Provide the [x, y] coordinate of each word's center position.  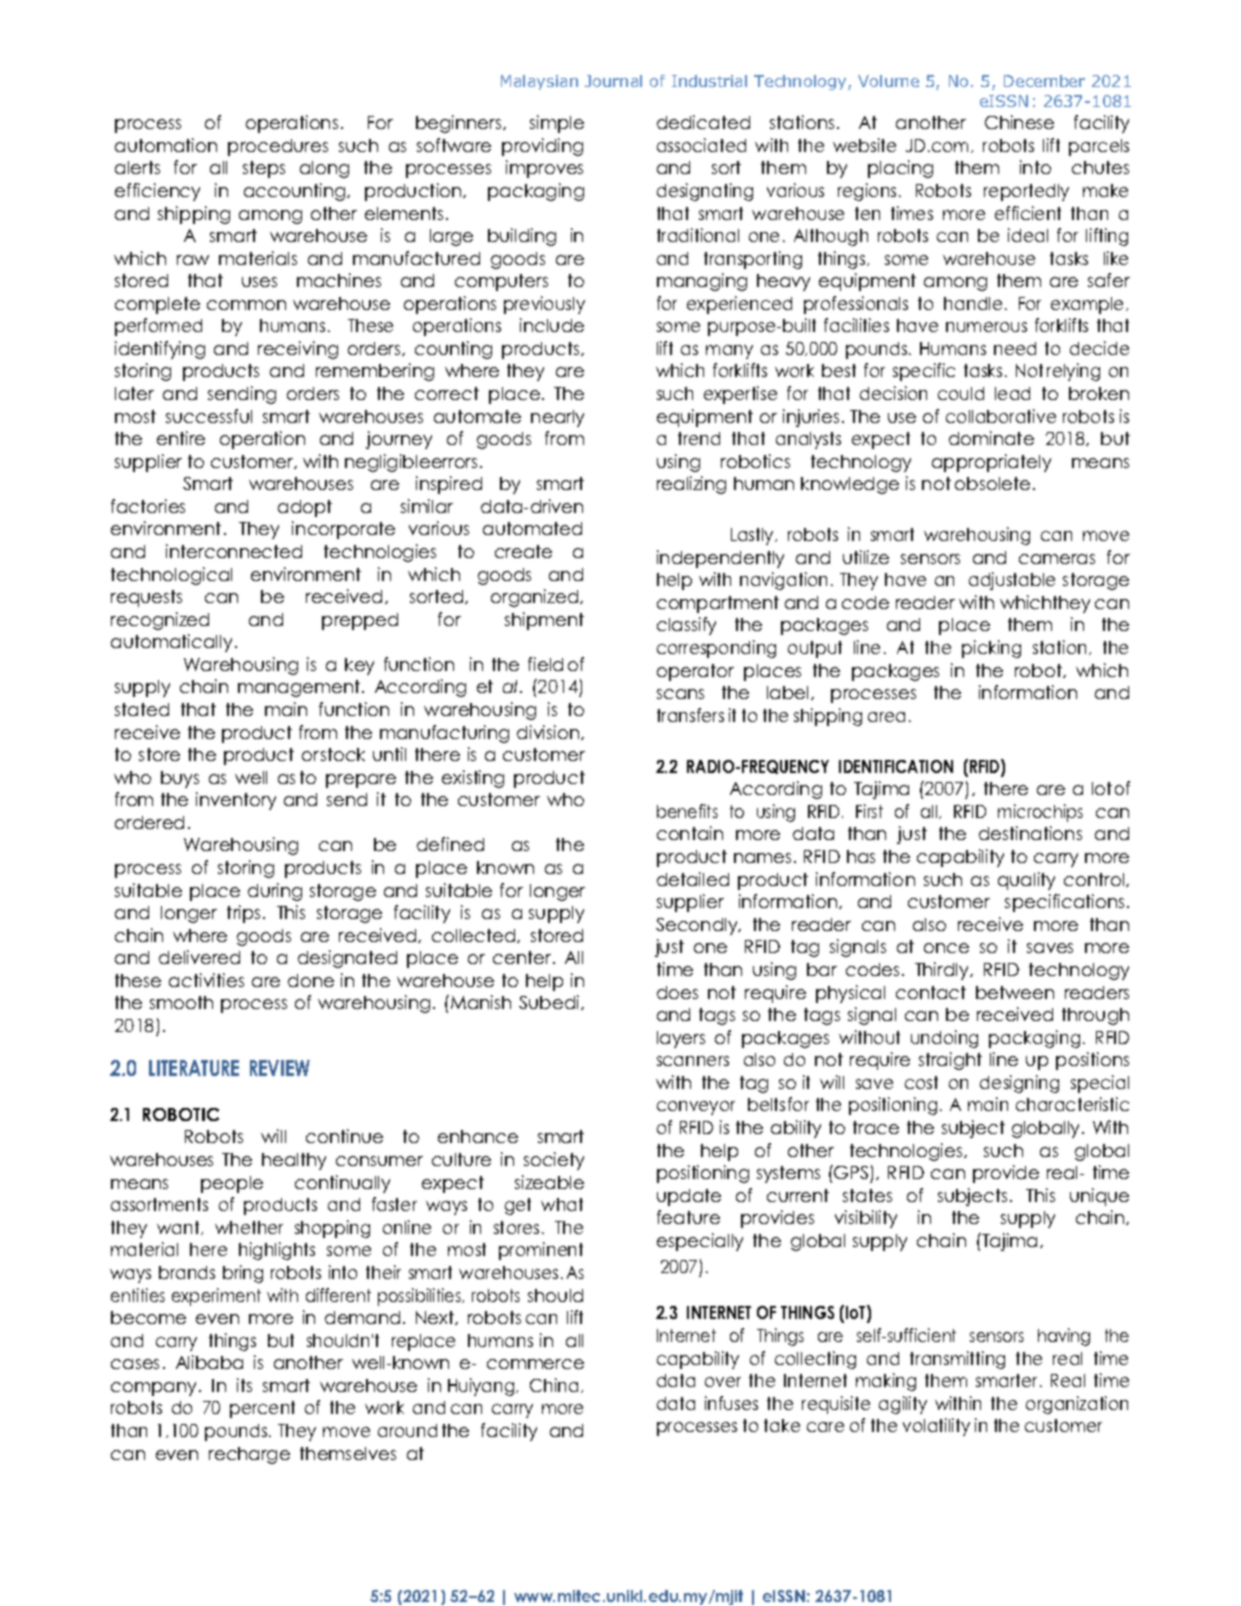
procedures [278, 147]
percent [262, 1409]
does [677, 992]
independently [720, 559]
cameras [1057, 559]
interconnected [234, 551]
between [1015, 992]
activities [206, 980]
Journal [613, 81]
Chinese [1019, 122]
